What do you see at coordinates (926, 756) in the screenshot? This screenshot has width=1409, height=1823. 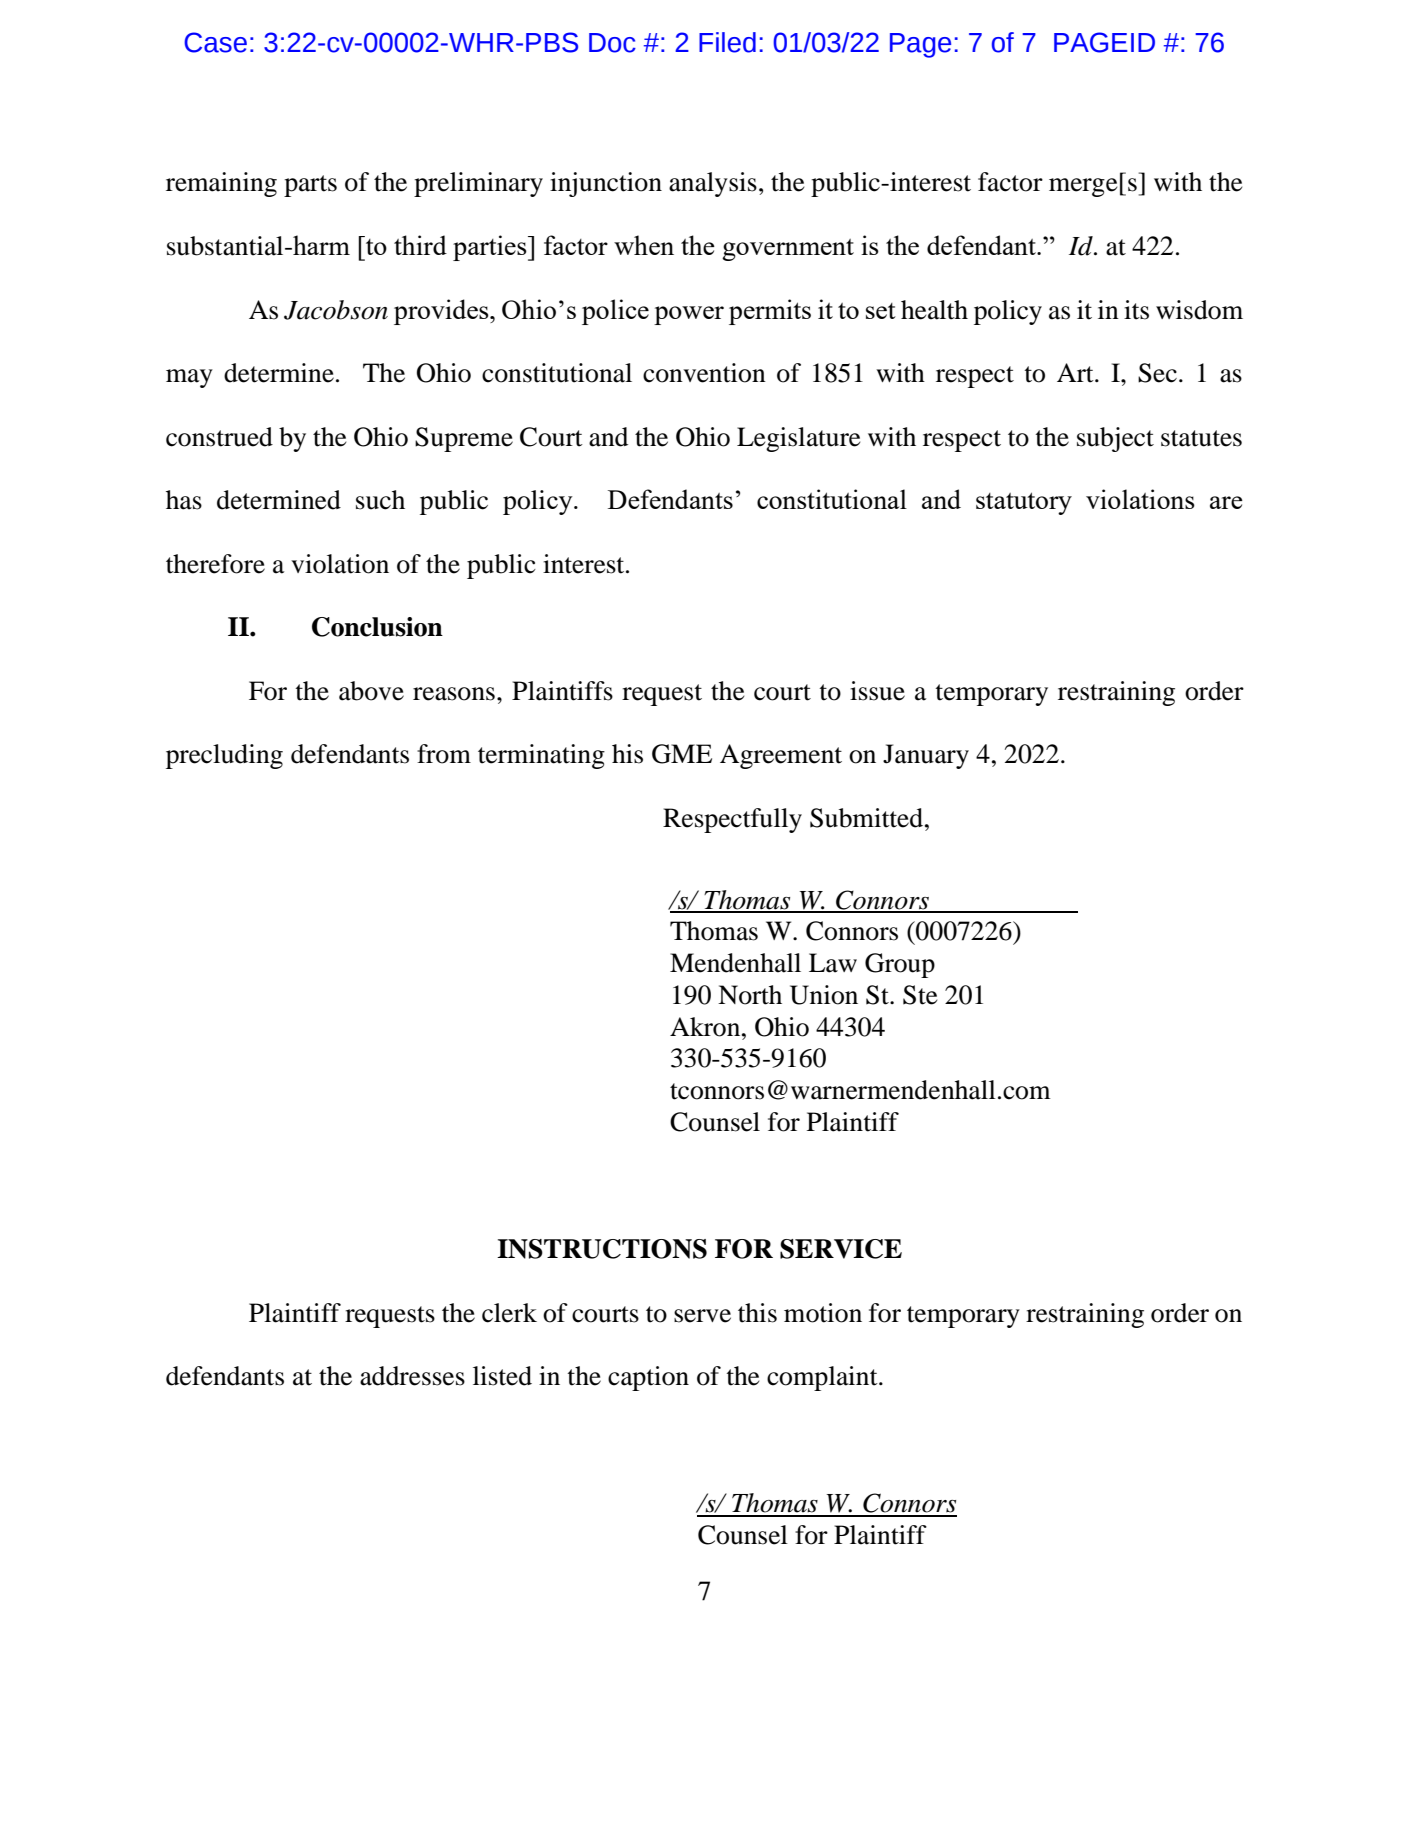 I see `January` at bounding box center [926, 756].
